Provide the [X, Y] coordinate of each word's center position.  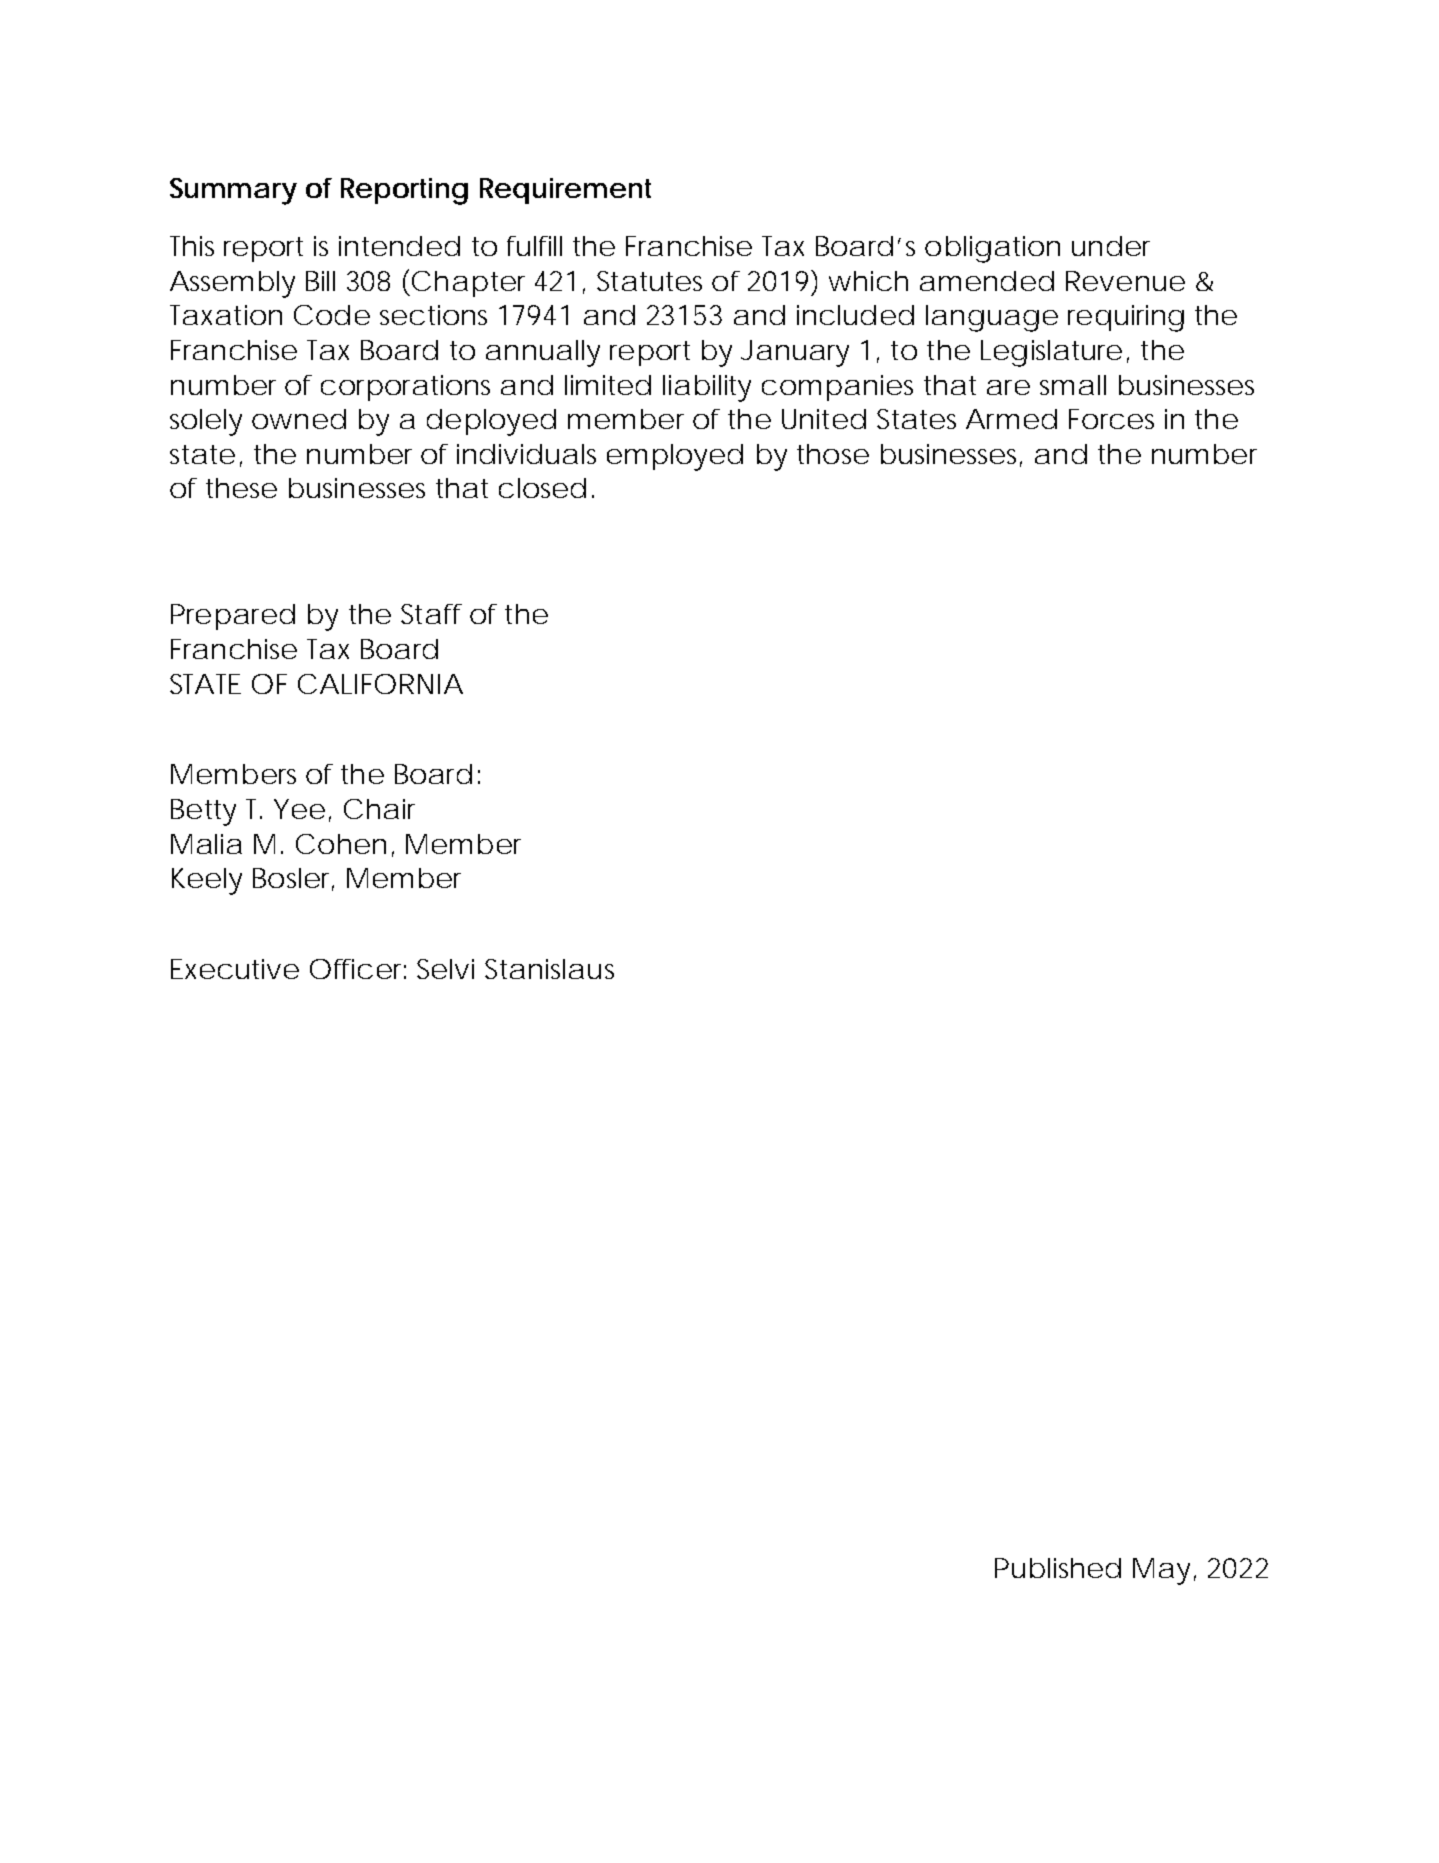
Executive [235, 969]
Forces [1111, 419]
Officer [358, 969]
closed [542, 488]
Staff [431, 614]
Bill [320, 281]
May [1161, 1571]
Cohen [341, 844]
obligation [992, 249]
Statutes [649, 281]
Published [1058, 1568]
